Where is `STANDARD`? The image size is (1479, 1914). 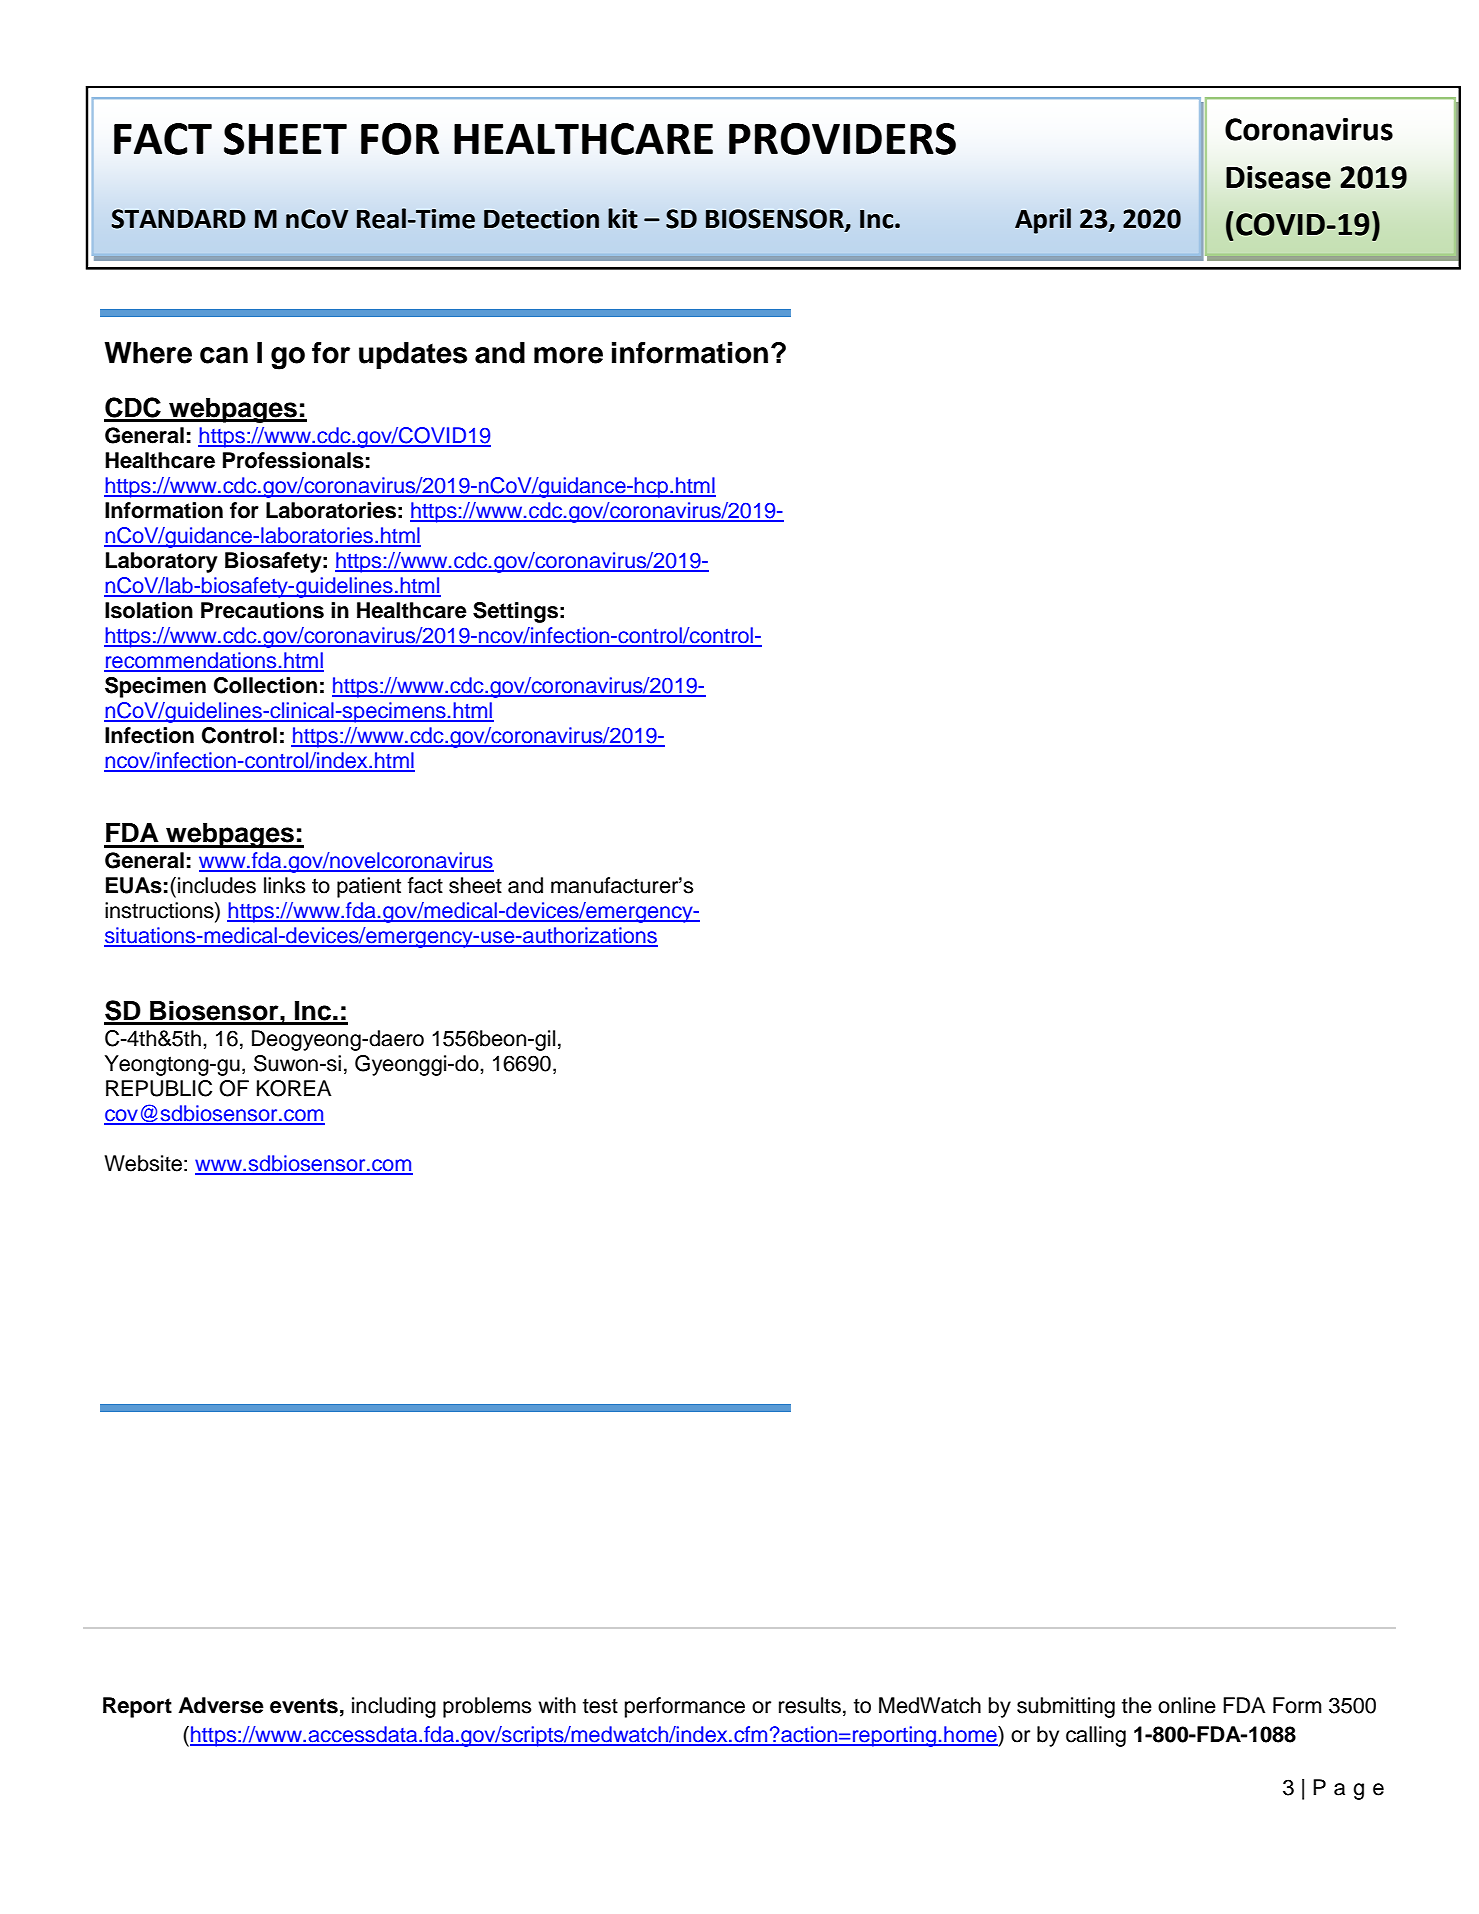
STANDARD is located at coordinates (178, 219).
